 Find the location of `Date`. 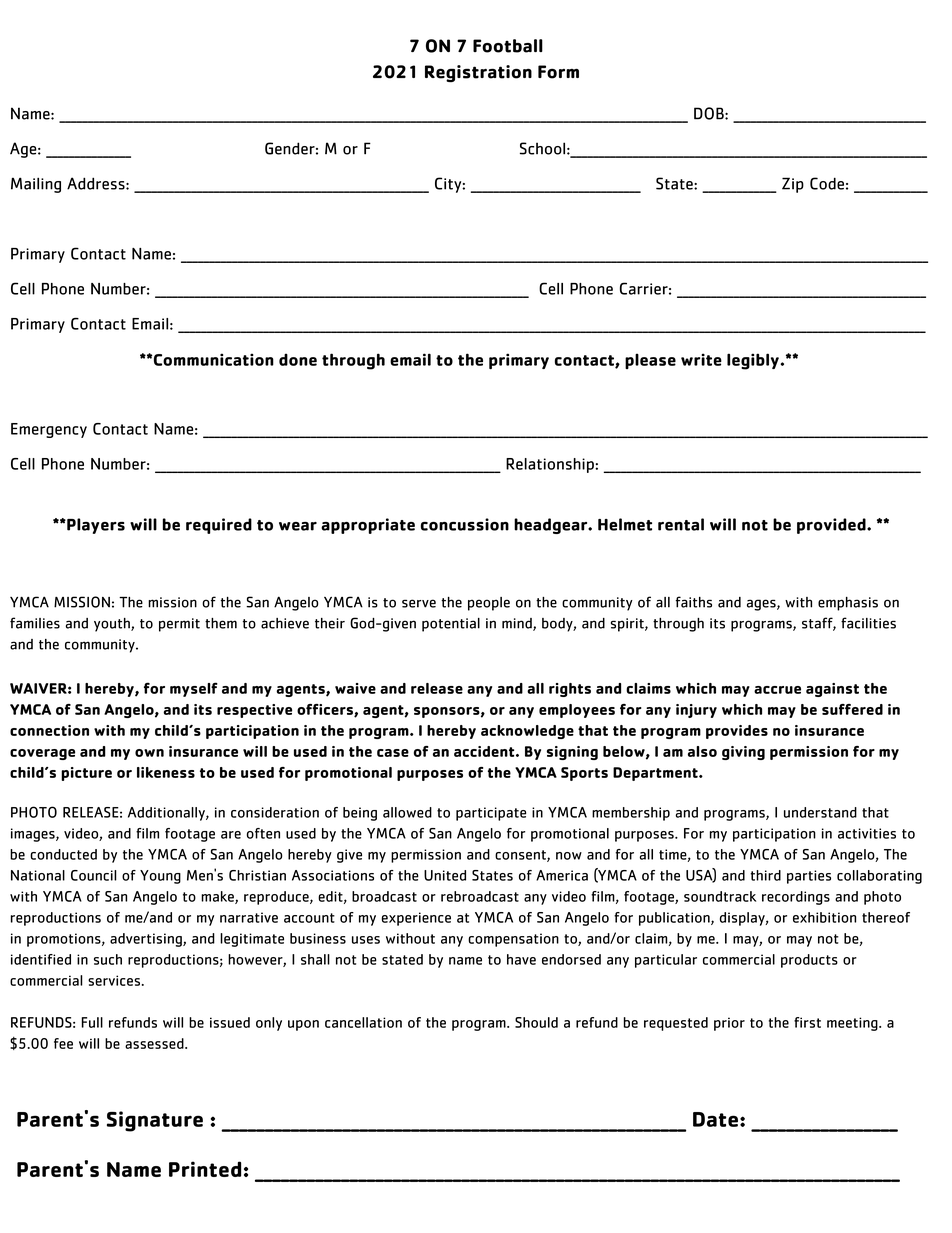

Date is located at coordinates (715, 1119).
